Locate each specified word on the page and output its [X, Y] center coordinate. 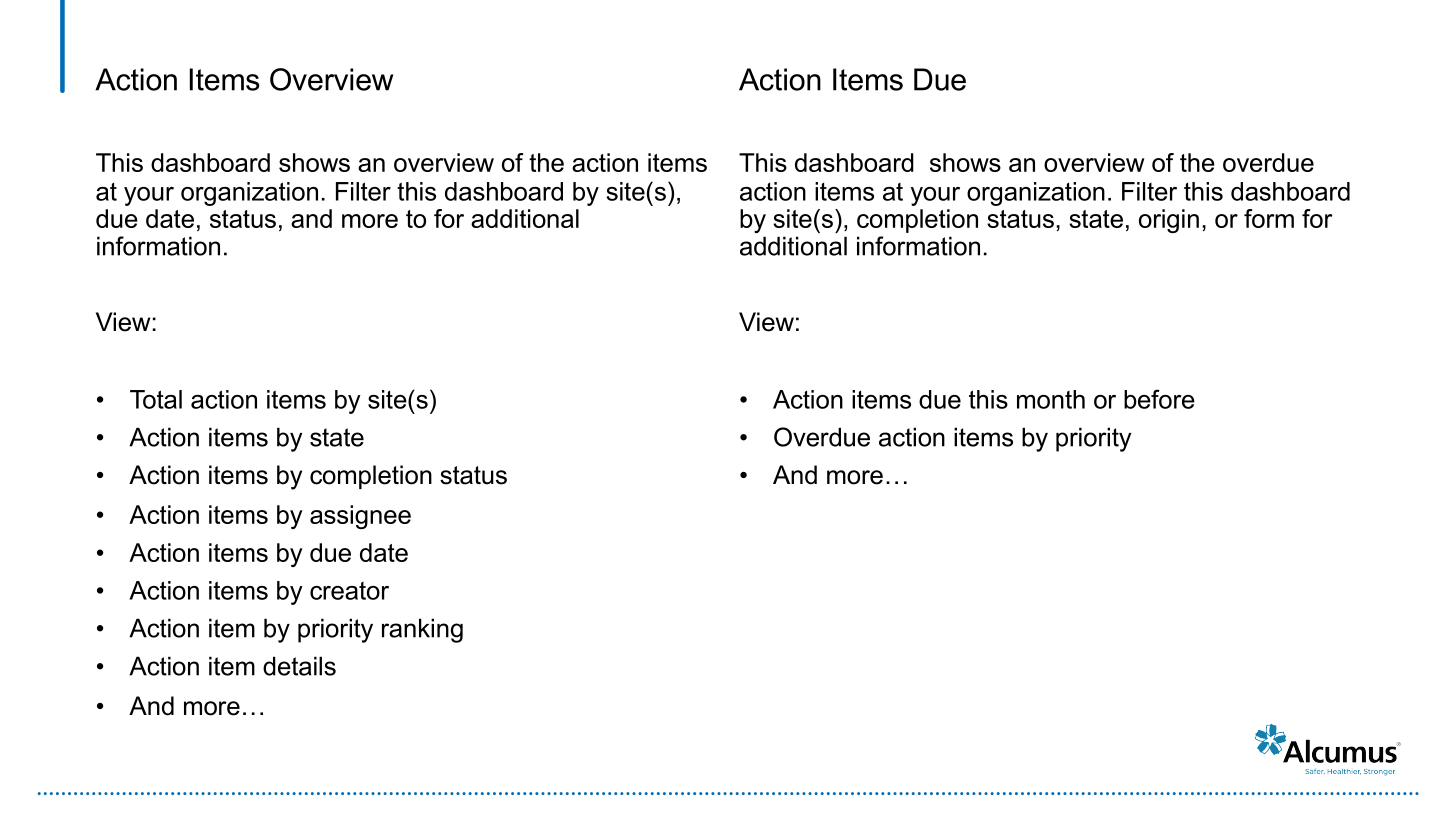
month [1051, 399]
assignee [360, 517]
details [299, 666]
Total [156, 399]
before [1159, 399]
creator [349, 591]
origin [1169, 221]
